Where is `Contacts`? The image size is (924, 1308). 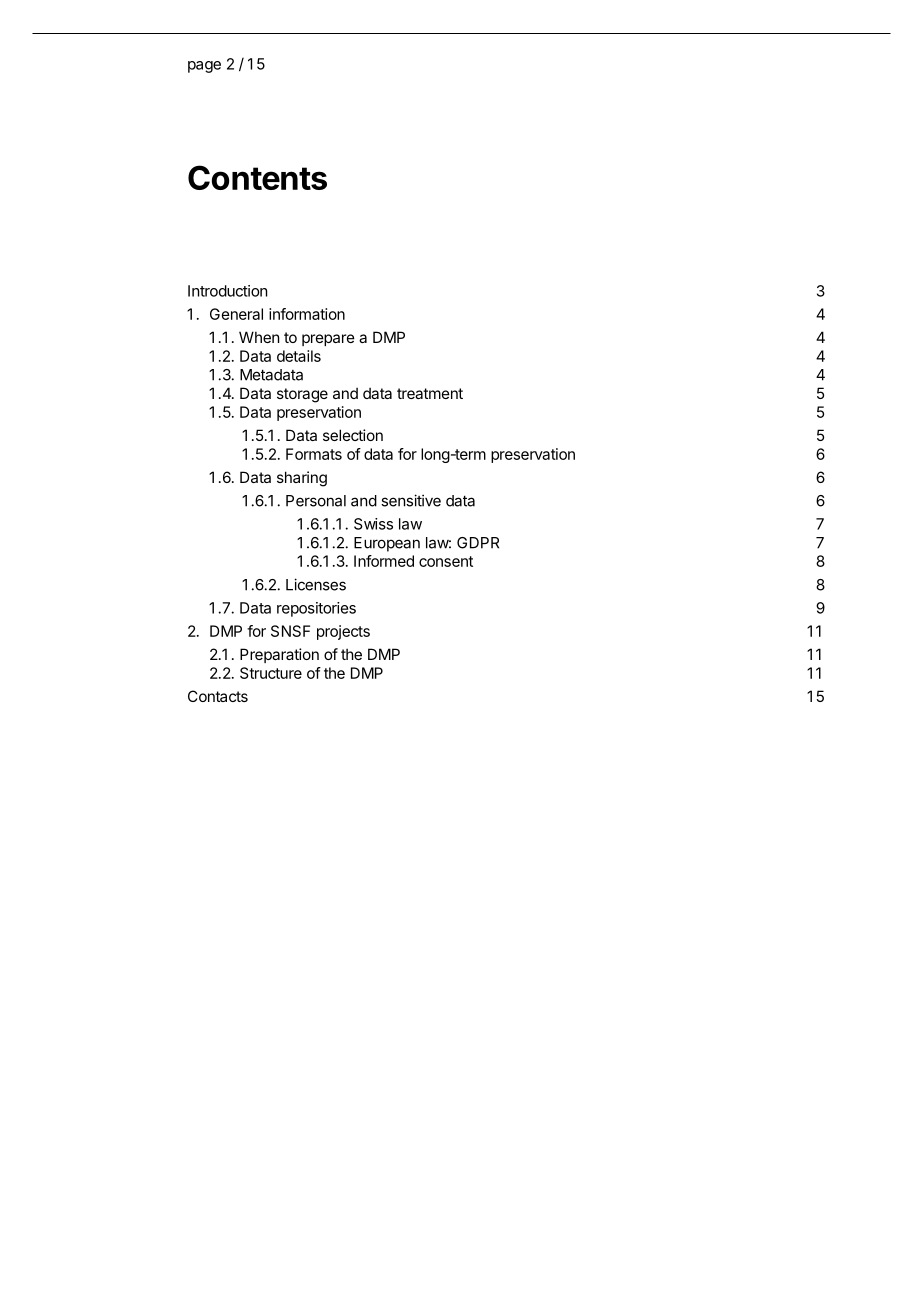 Contacts is located at coordinates (218, 696).
